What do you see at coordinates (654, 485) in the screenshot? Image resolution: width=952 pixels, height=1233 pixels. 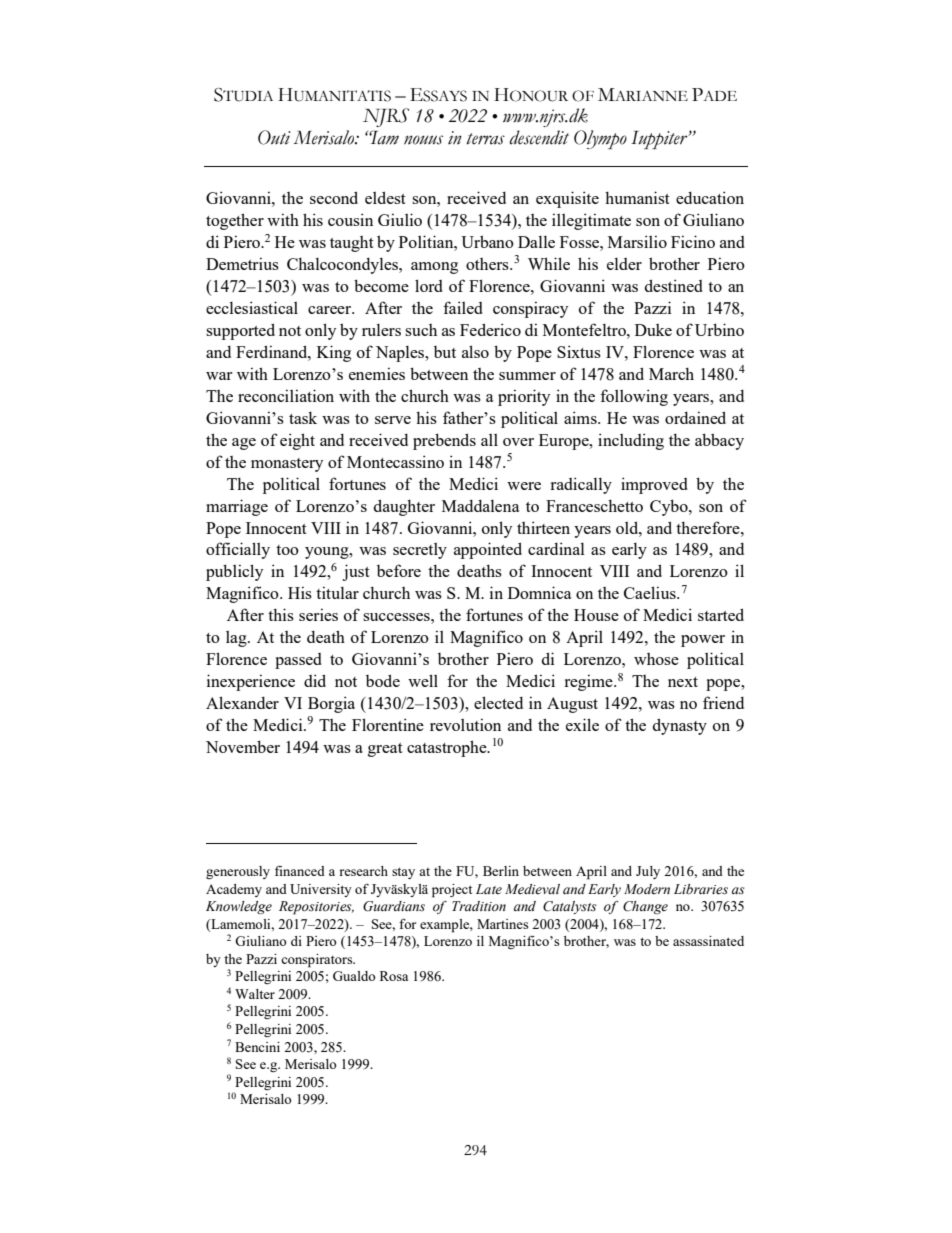 I see `improved` at bounding box center [654, 485].
